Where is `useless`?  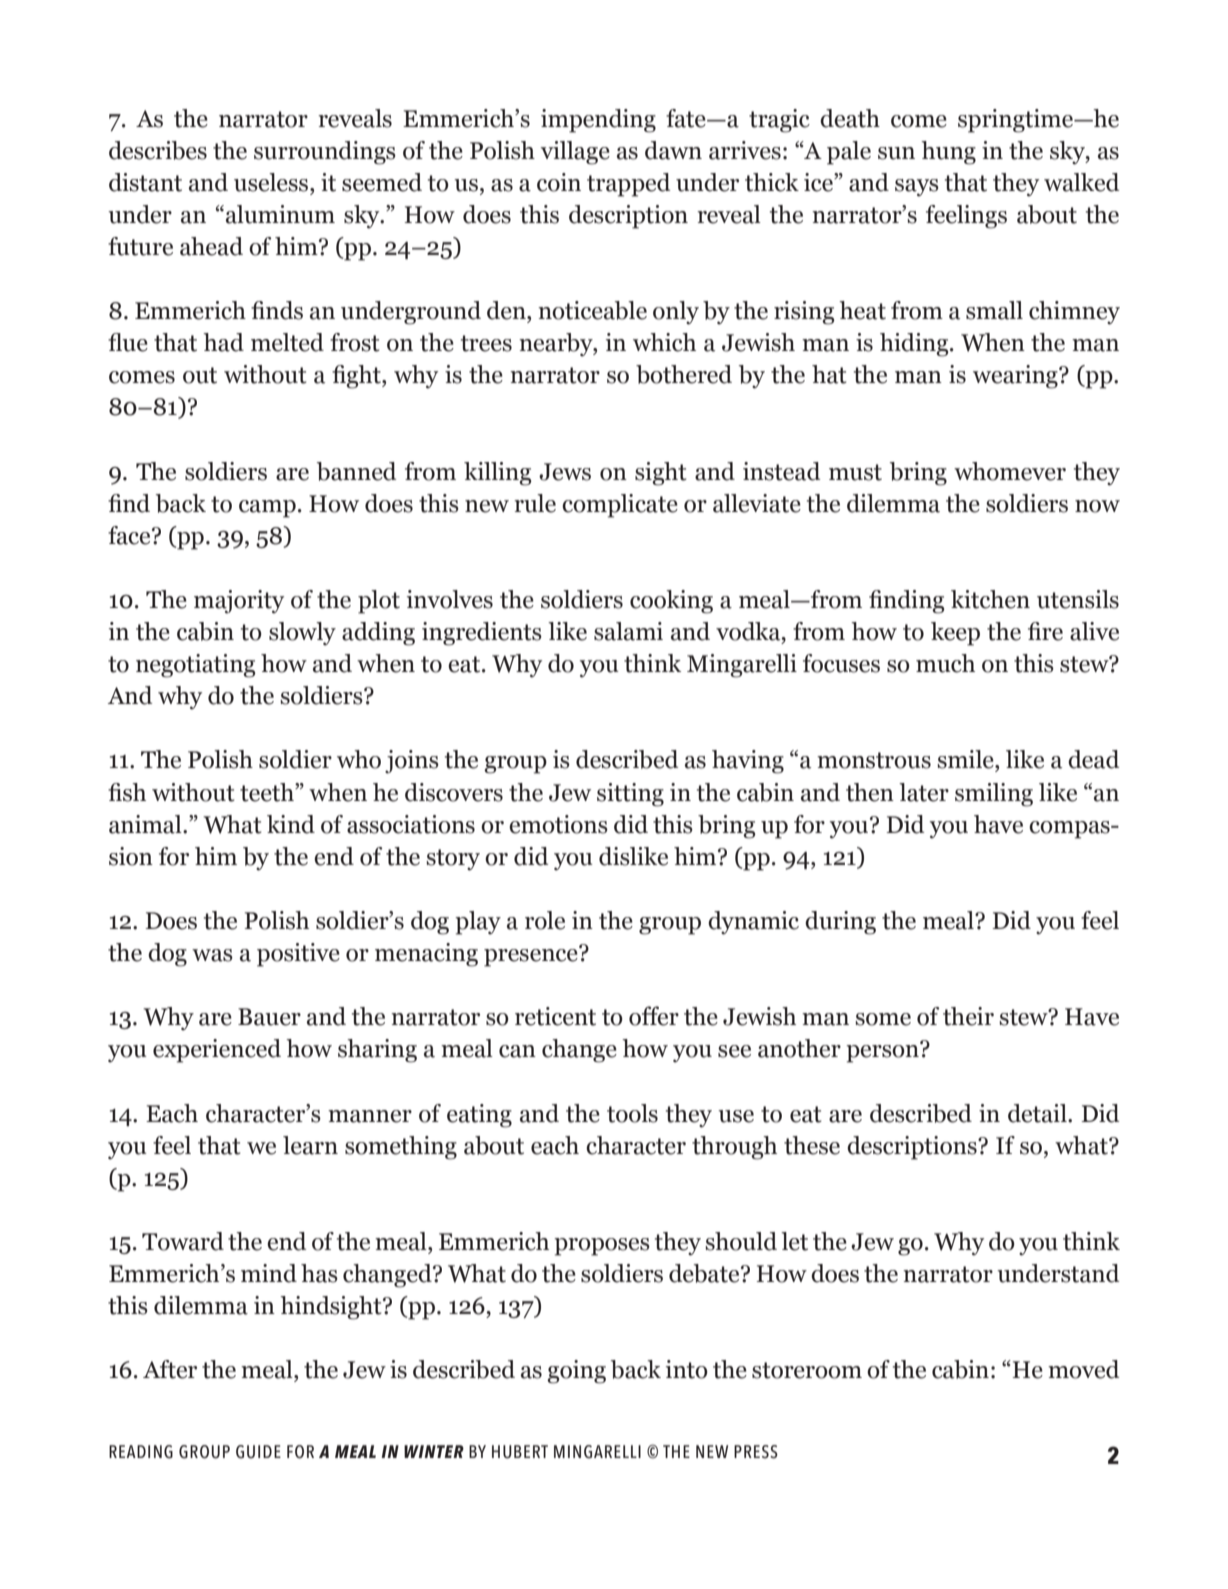 useless is located at coordinates (272, 182).
